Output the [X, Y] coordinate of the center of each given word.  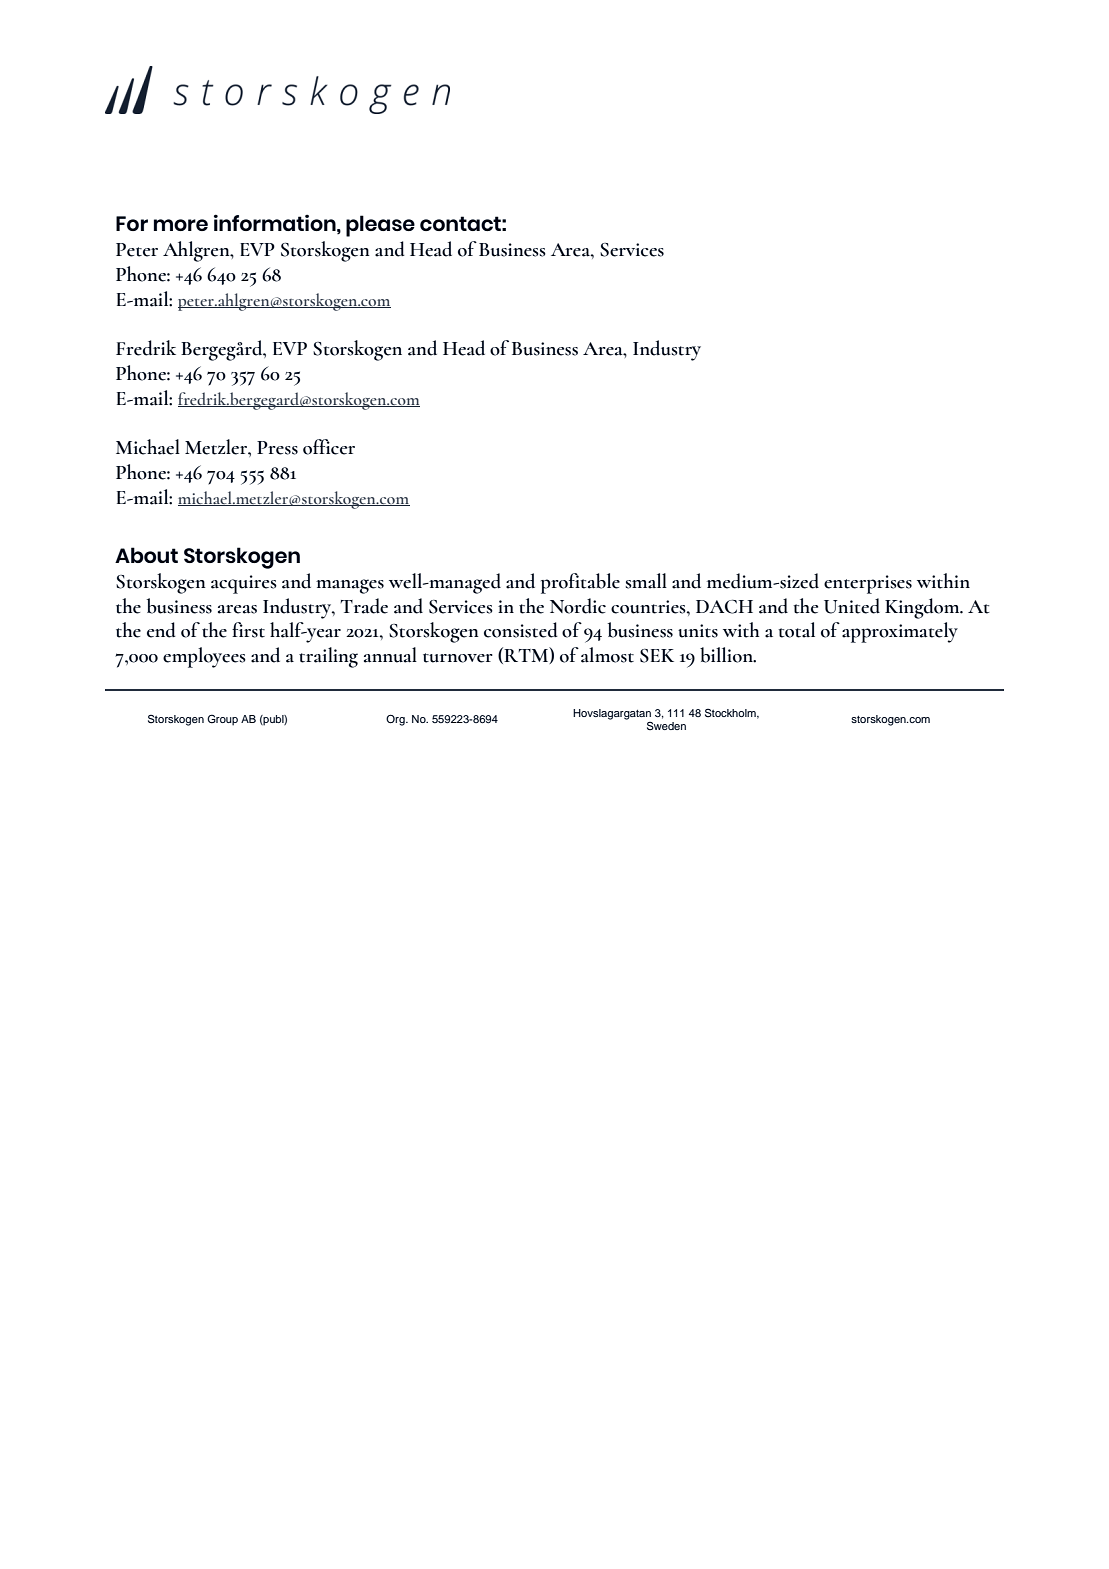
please [380, 226]
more [181, 225]
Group [222, 720]
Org [396, 720]
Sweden [666, 726]
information [276, 223]
